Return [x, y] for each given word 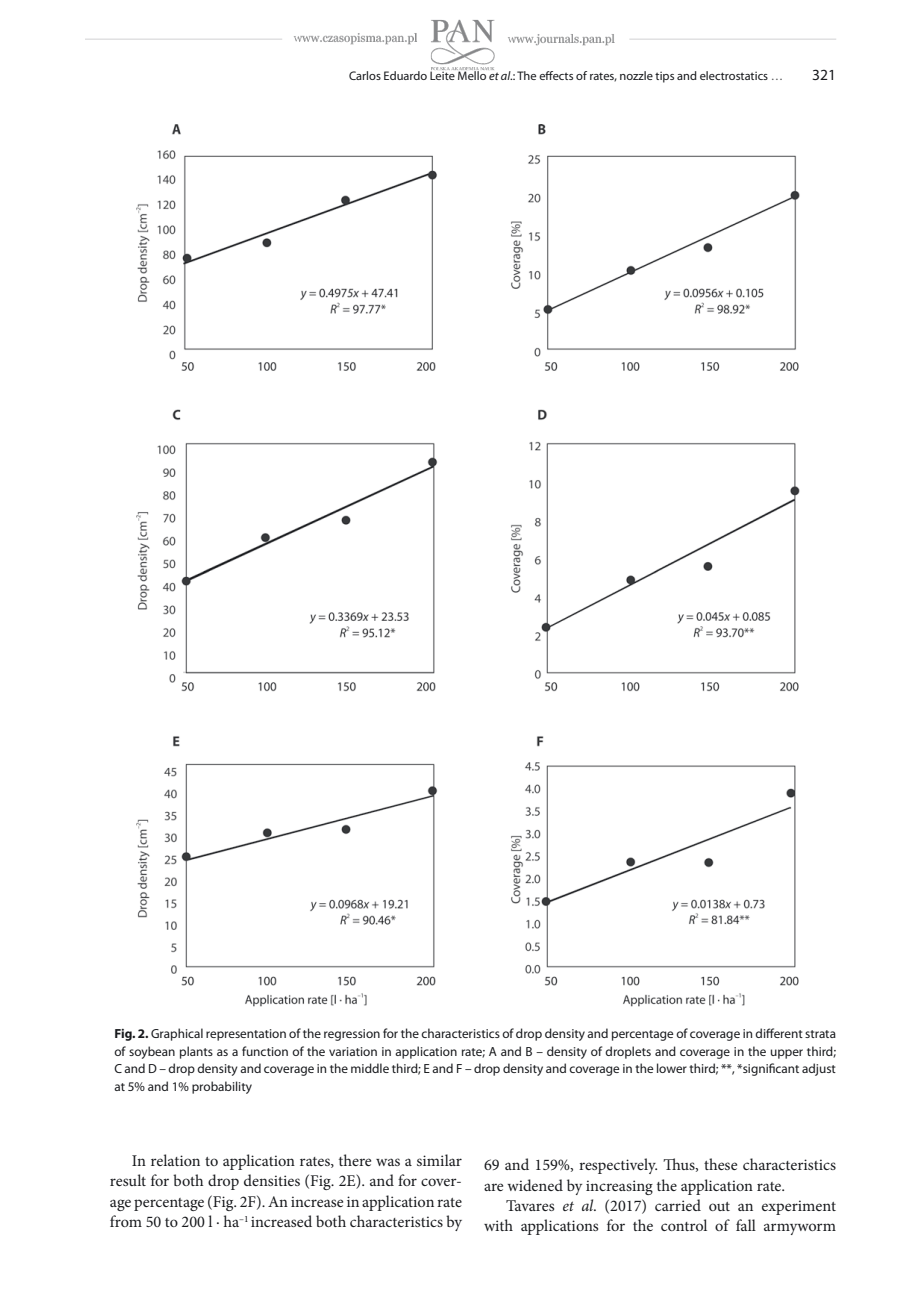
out [719, 1206]
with [498, 1225]
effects [556, 75]
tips [664, 77]
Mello [471, 74]
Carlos [365, 75]
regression [352, 1035]
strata [820, 1034]
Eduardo [405, 75]
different [779, 1033]
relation [175, 1160]
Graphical [177, 1034]
